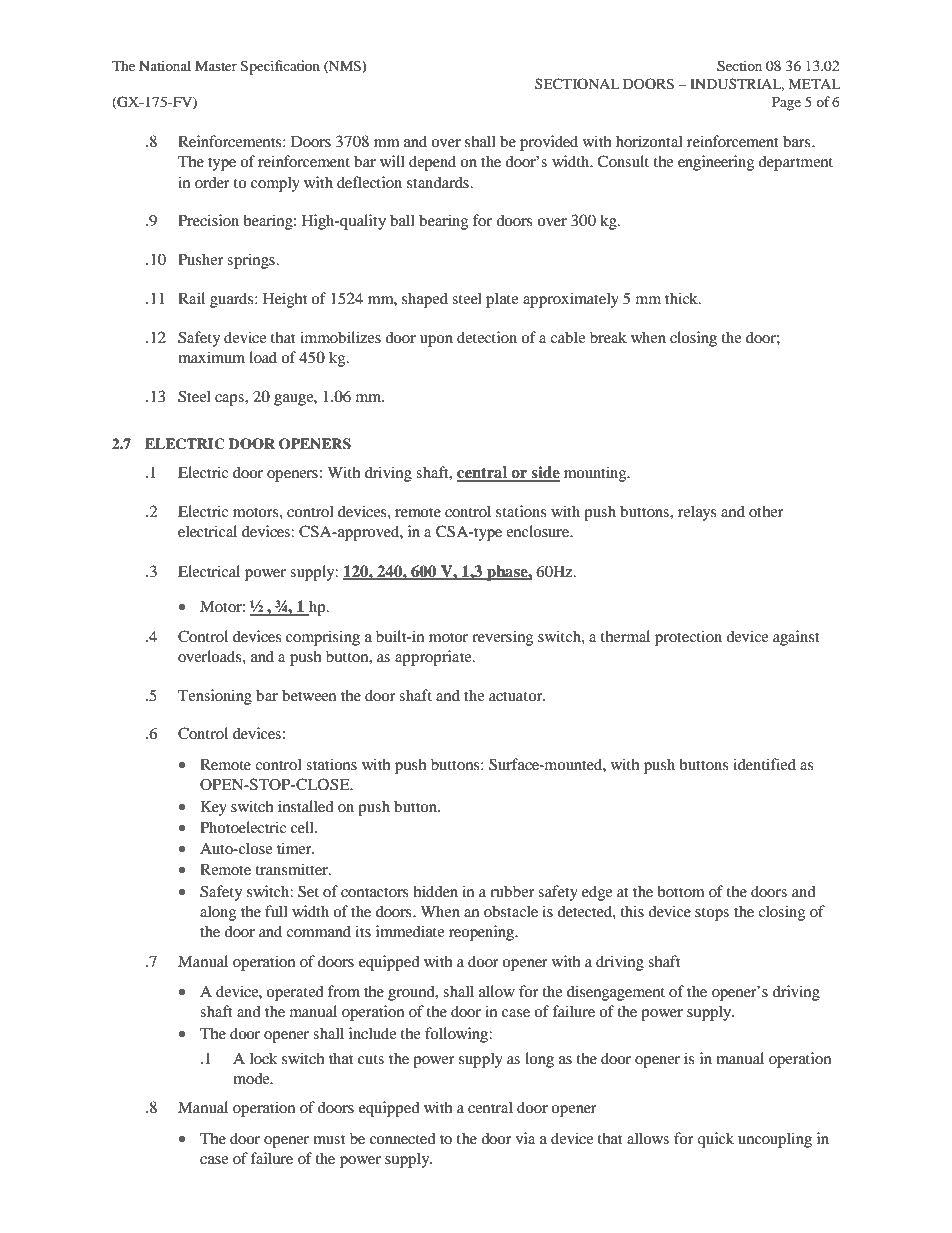 The width and height of the document is (952, 1233). I want to click on rubber, so click(512, 891).
